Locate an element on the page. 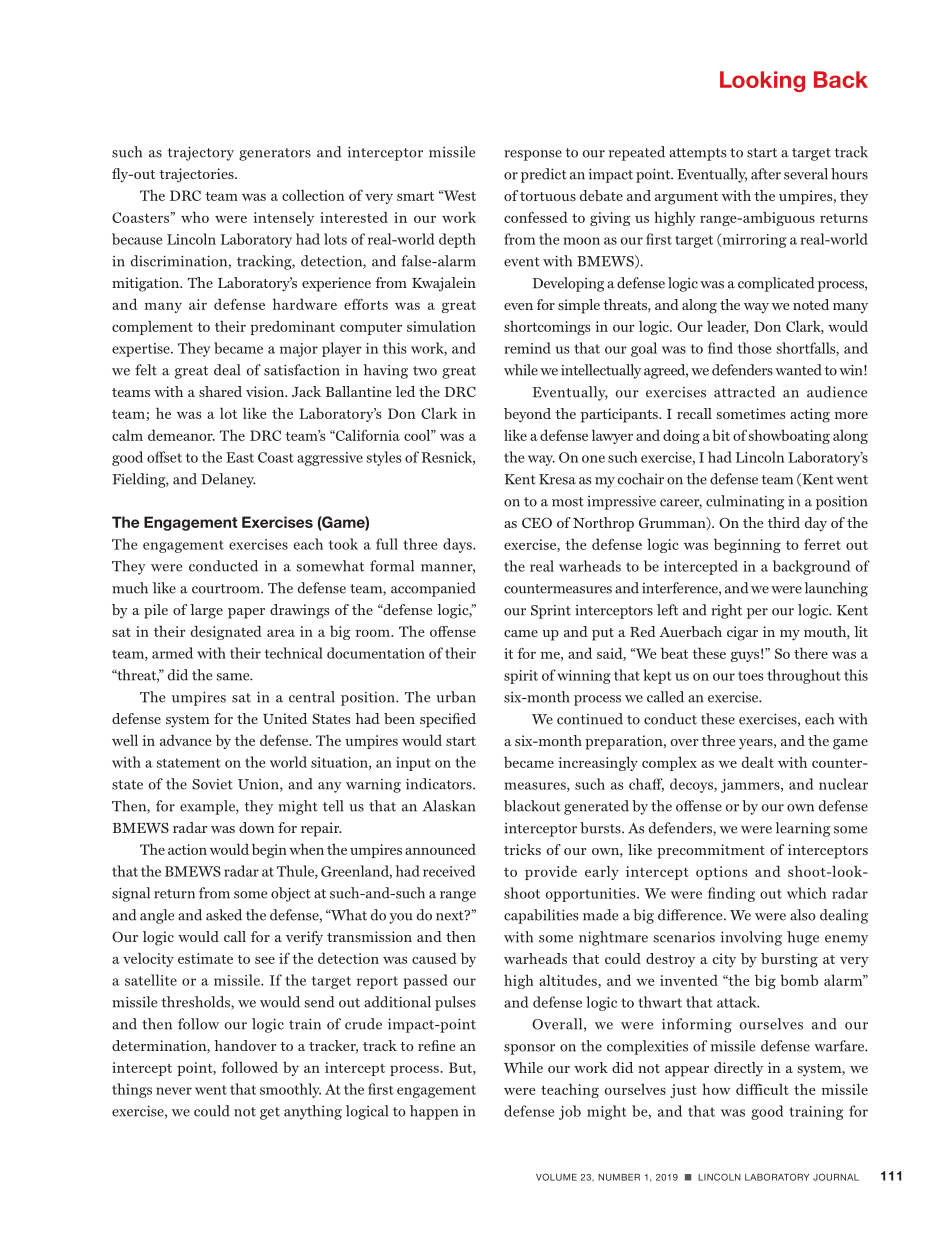 This document has width=952, height=1233. happen is located at coordinates (434, 1112).
